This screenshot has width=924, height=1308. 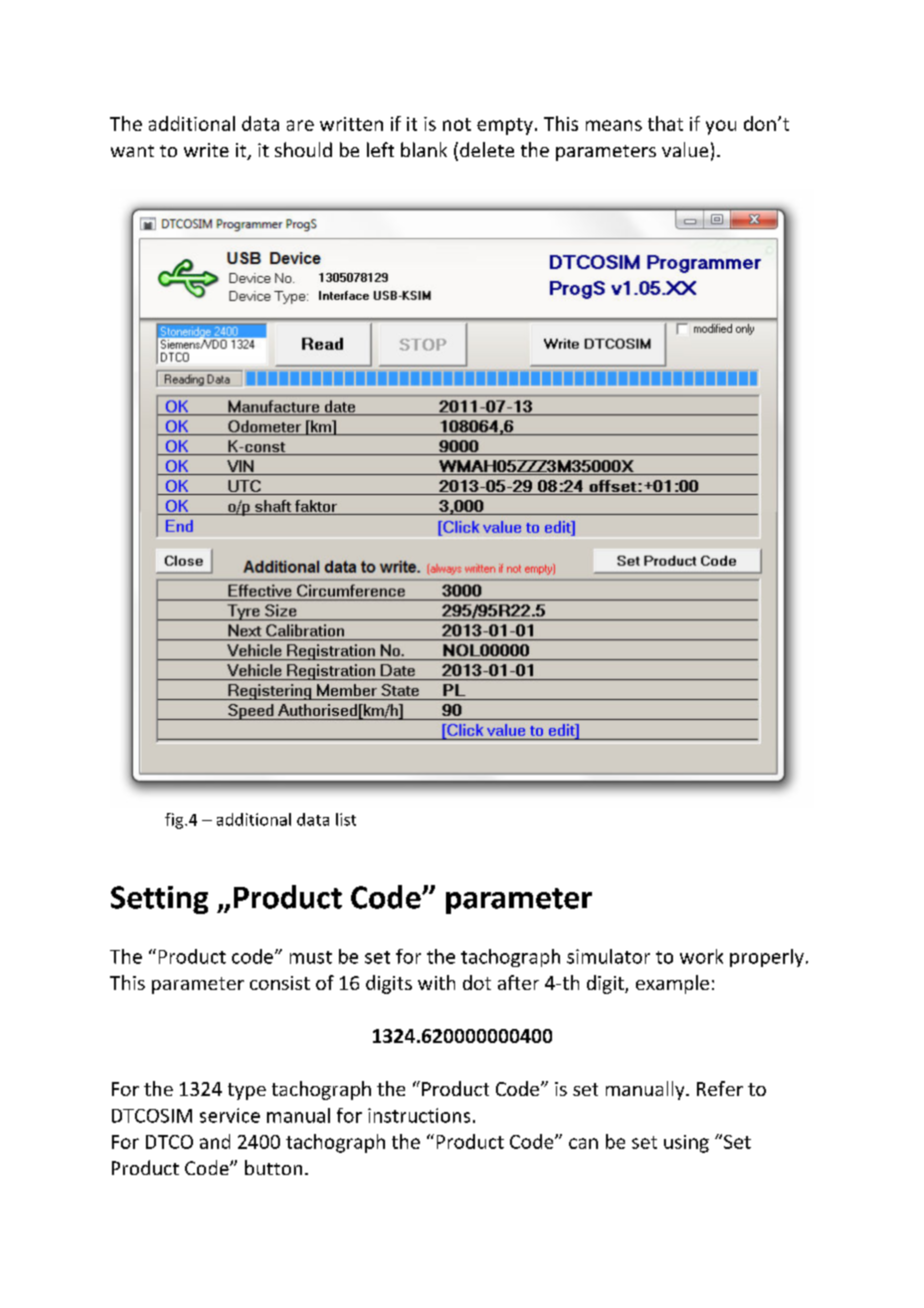 What do you see at coordinates (346, 819) in the screenshot?
I see `list` at bounding box center [346, 819].
